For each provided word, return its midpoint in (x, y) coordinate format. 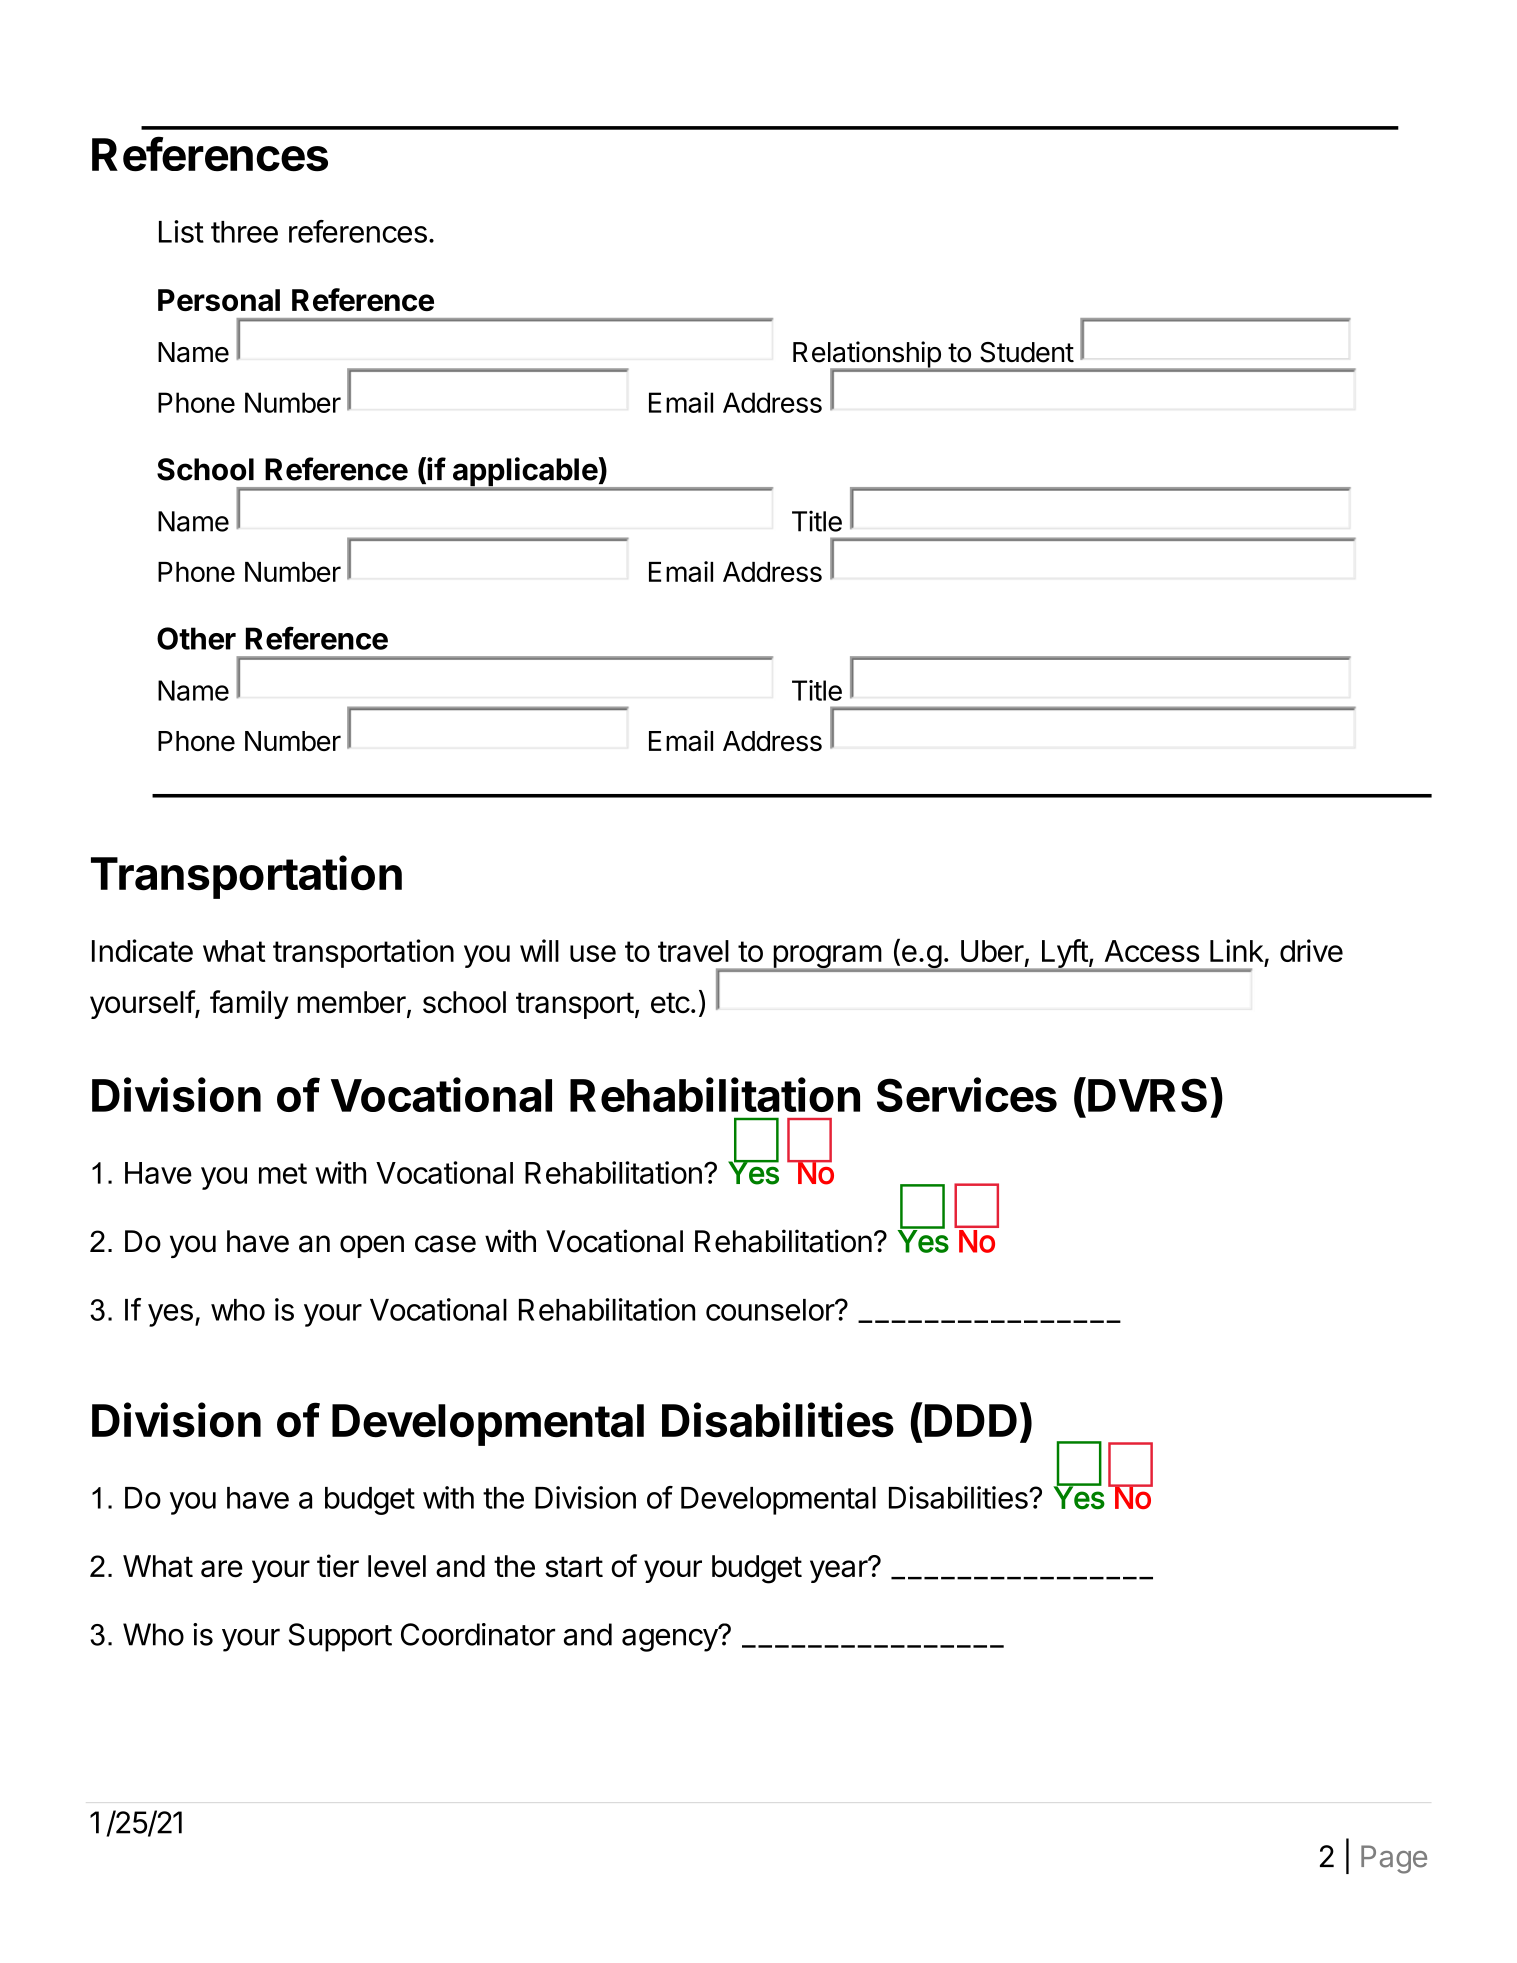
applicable (524, 473)
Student (1027, 352)
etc (670, 1003)
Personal (219, 300)
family (249, 1004)
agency (670, 1639)
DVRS (1147, 1095)
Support (340, 1637)
